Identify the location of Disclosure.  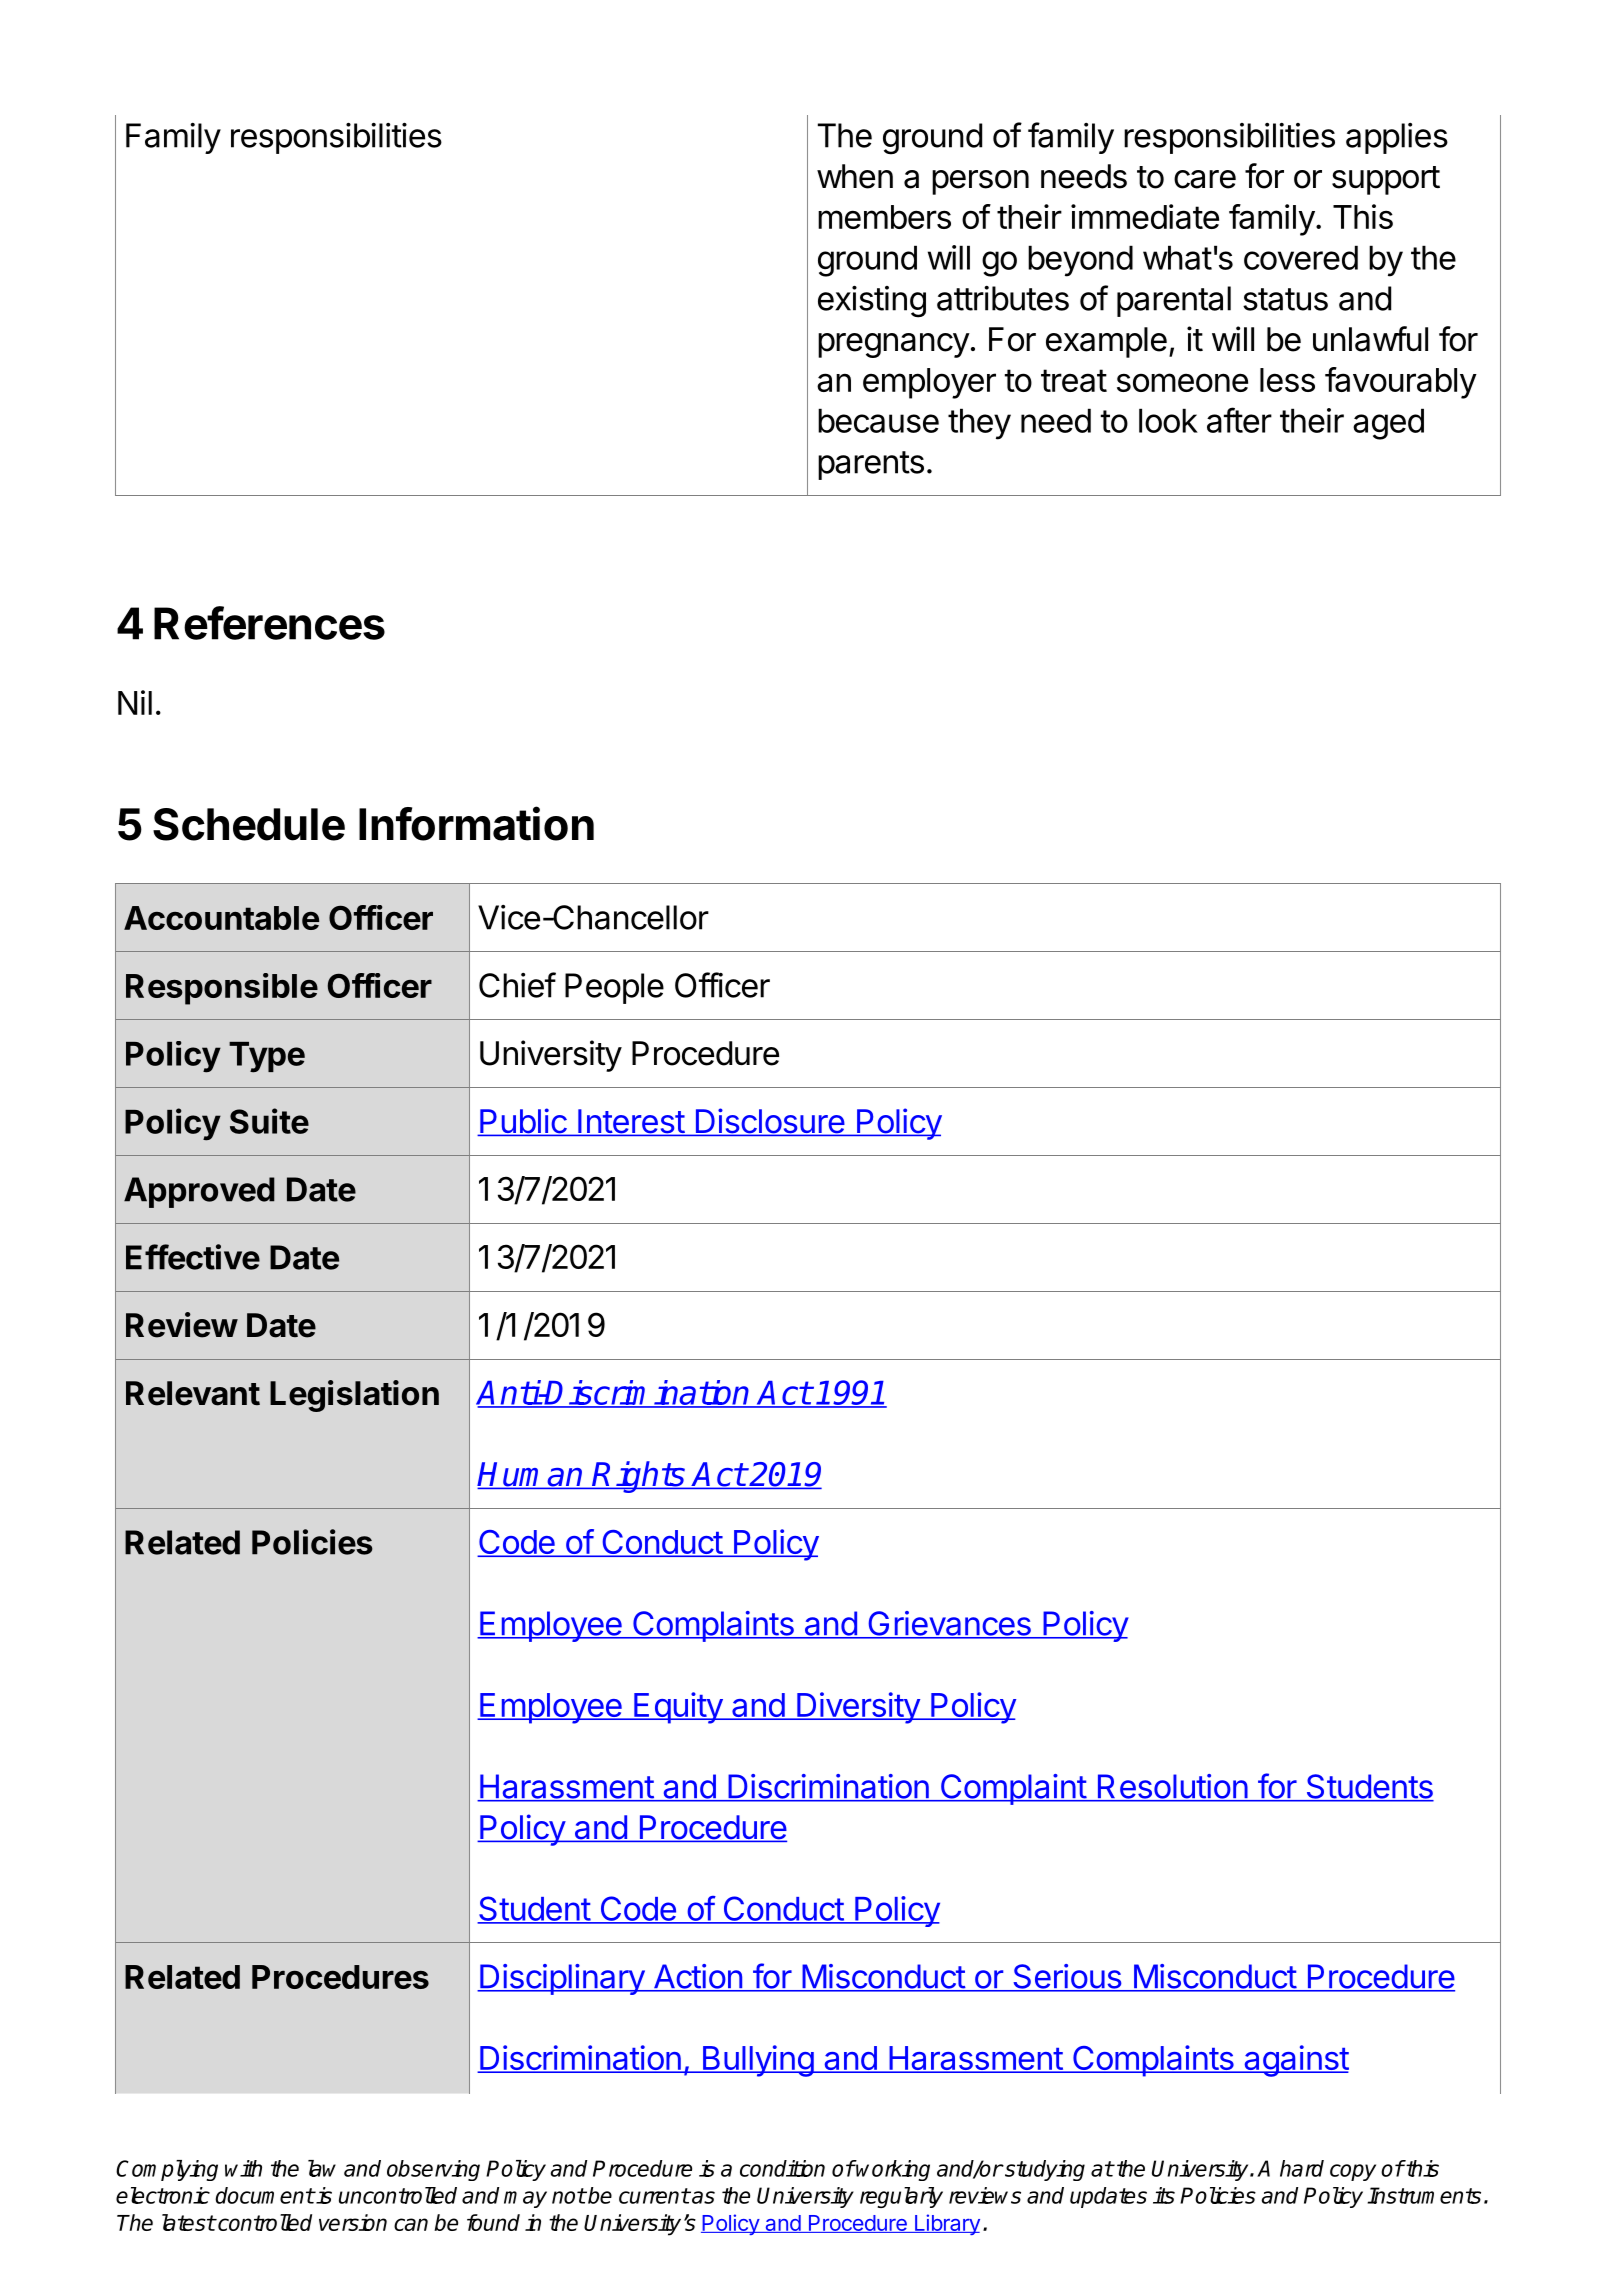
(769, 1122).
